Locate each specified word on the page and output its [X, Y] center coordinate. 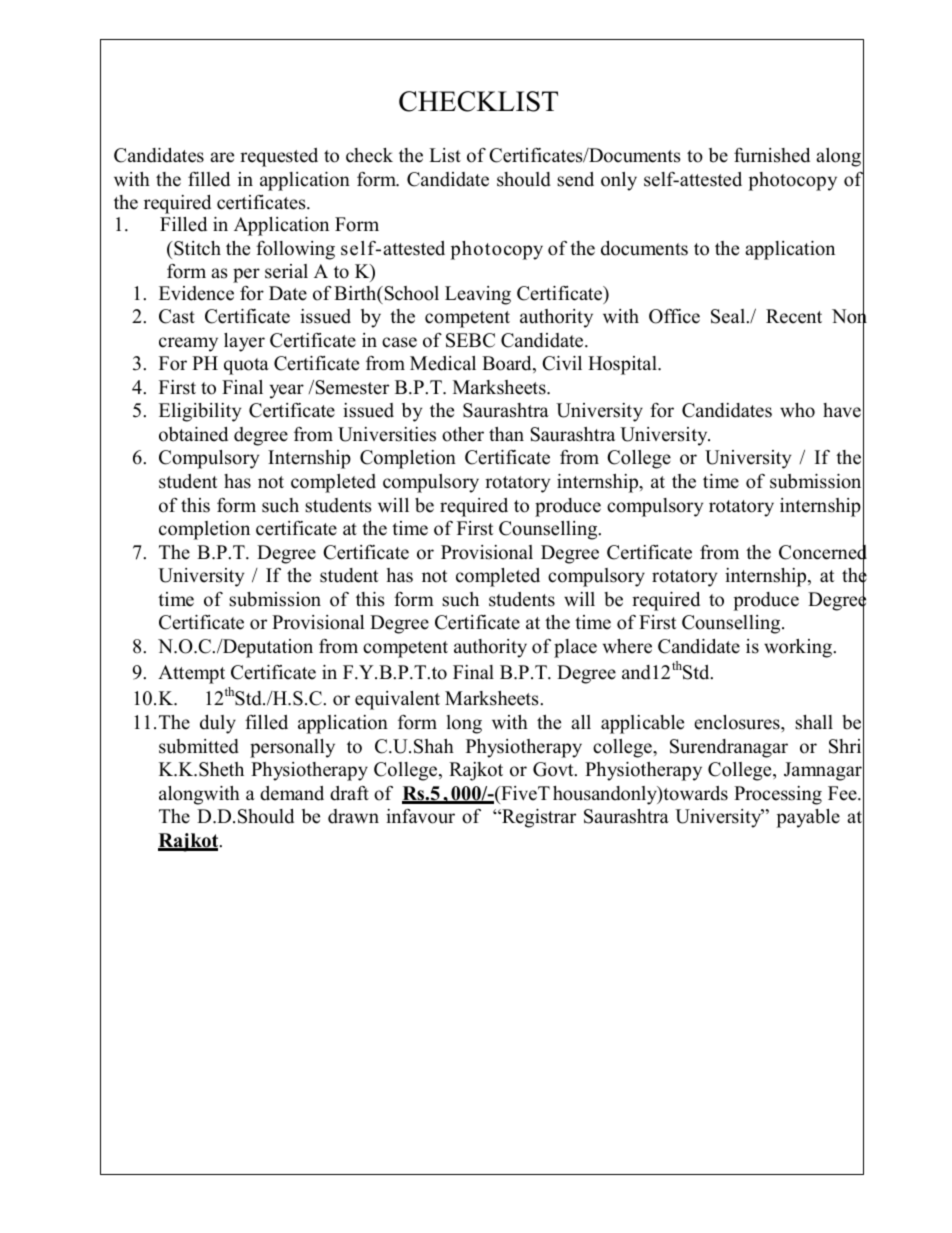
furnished [772, 155]
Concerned [823, 552]
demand [292, 793]
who [797, 410]
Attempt [191, 674]
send [575, 179]
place [575, 648]
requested [279, 157]
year [287, 391]
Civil [562, 363]
